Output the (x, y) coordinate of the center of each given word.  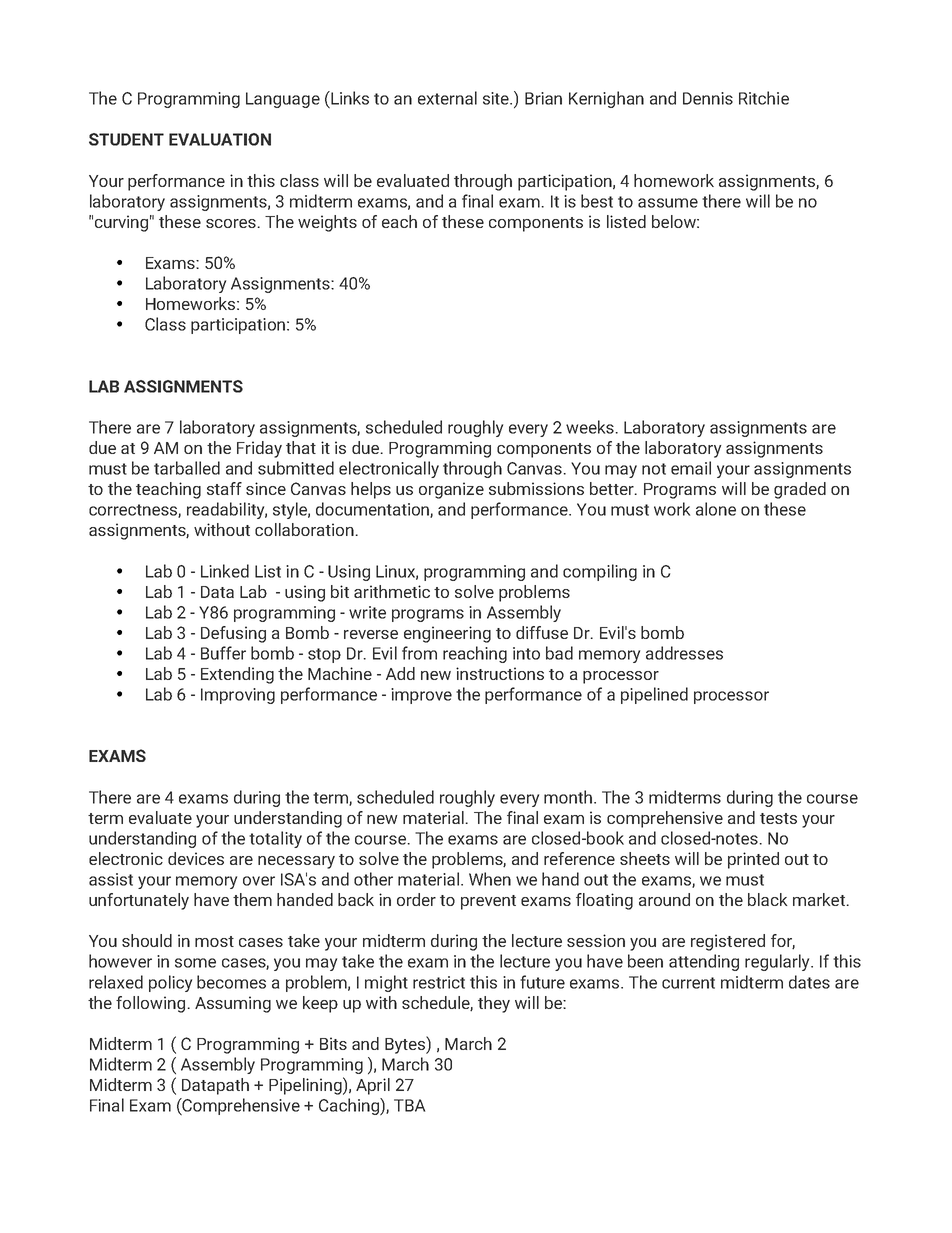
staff (224, 488)
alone (716, 509)
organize (451, 490)
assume (668, 203)
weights (327, 223)
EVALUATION (220, 139)
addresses (684, 653)
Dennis (708, 98)
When (490, 879)
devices (196, 858)
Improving (238, 696)
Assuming (233, 1004)
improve (421, 696)
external (447, 98)
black (767, 899)
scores (231, 223)
